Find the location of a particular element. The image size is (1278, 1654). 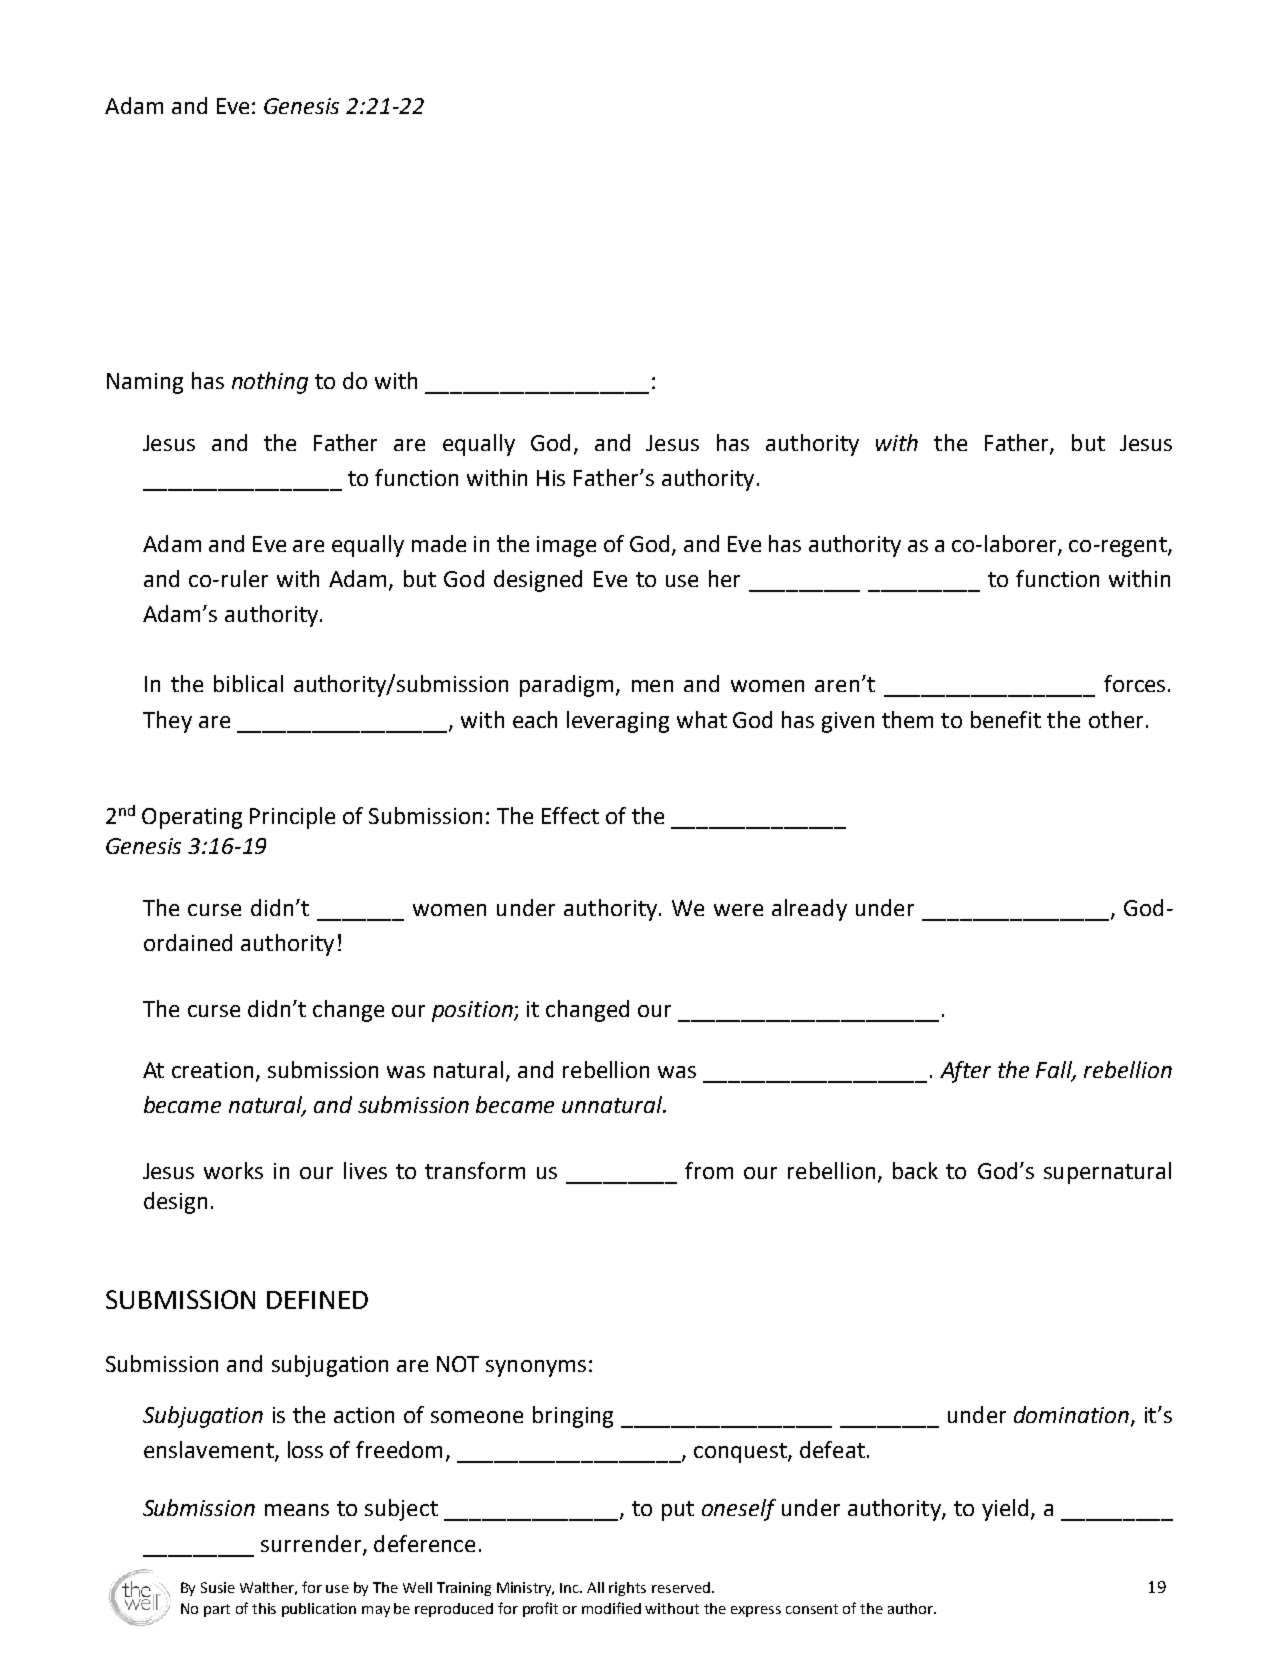

Principle is located at coordinates (292, 818).
